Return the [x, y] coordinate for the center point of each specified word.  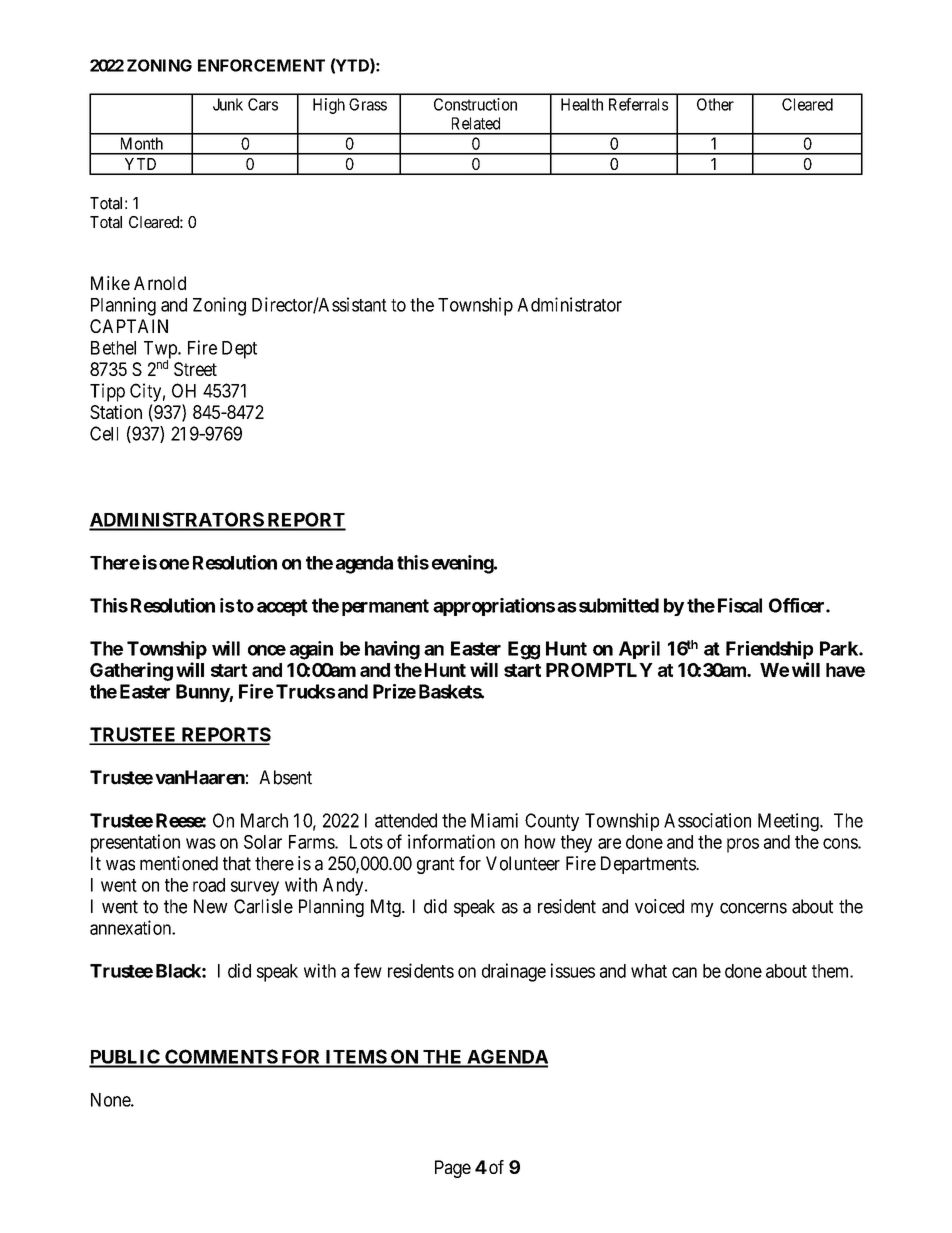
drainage [514, 972]
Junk [228, 104]
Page [453, 1169]
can [684, 972]
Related [476, 123]
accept [282, 607]
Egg [524, 650]
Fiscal [740, 605]
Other [715, 104]
